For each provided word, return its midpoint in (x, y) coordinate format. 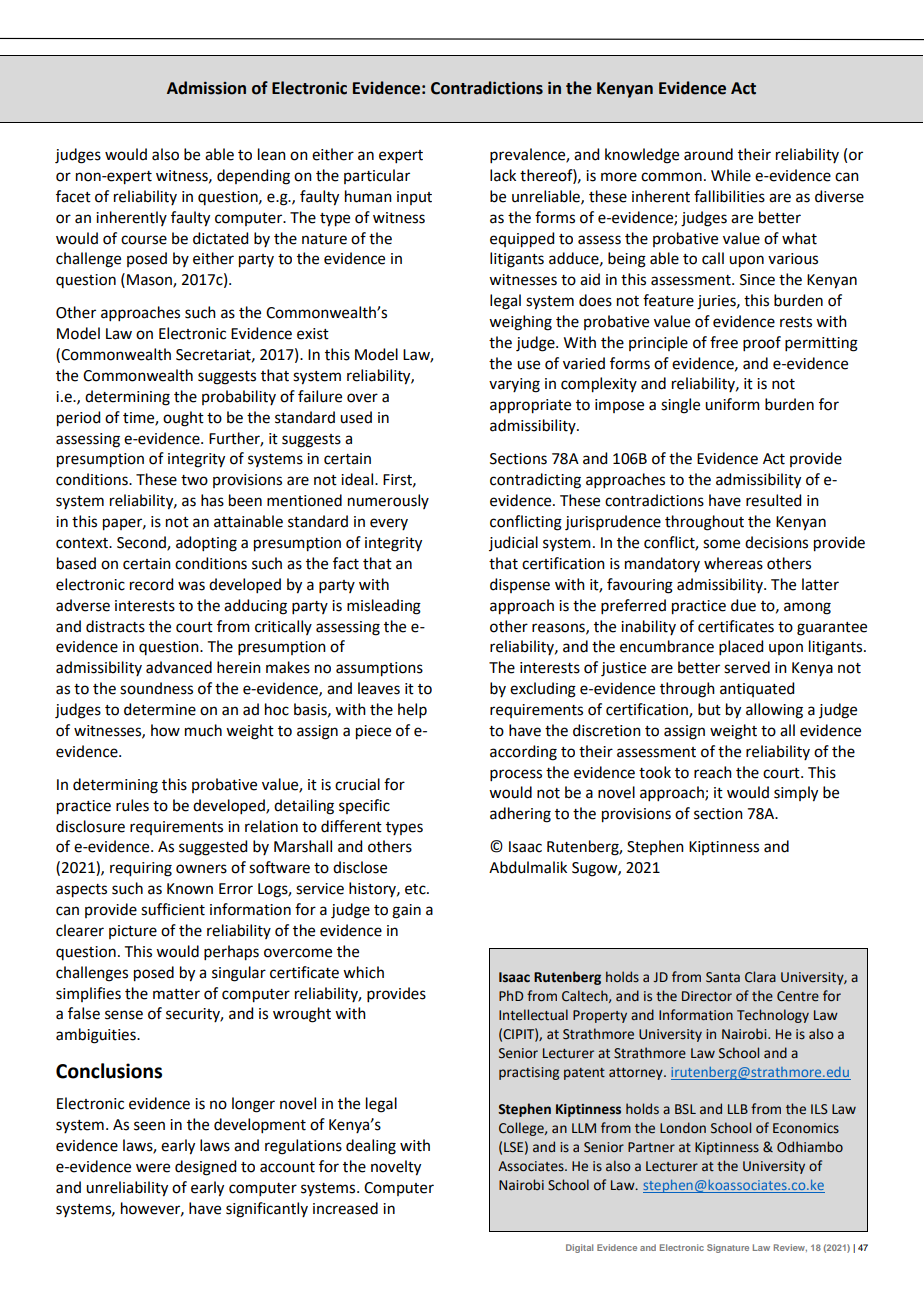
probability (239, 397)
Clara (760, 977)
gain (406, 911)
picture (133, 932)
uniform (732, 404)
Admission (206, 88)
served (747, 667)
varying (514, 385)
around (708, 154)
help (412, 710)
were (153, 1168)
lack (503, 175)
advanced (179, 667)
